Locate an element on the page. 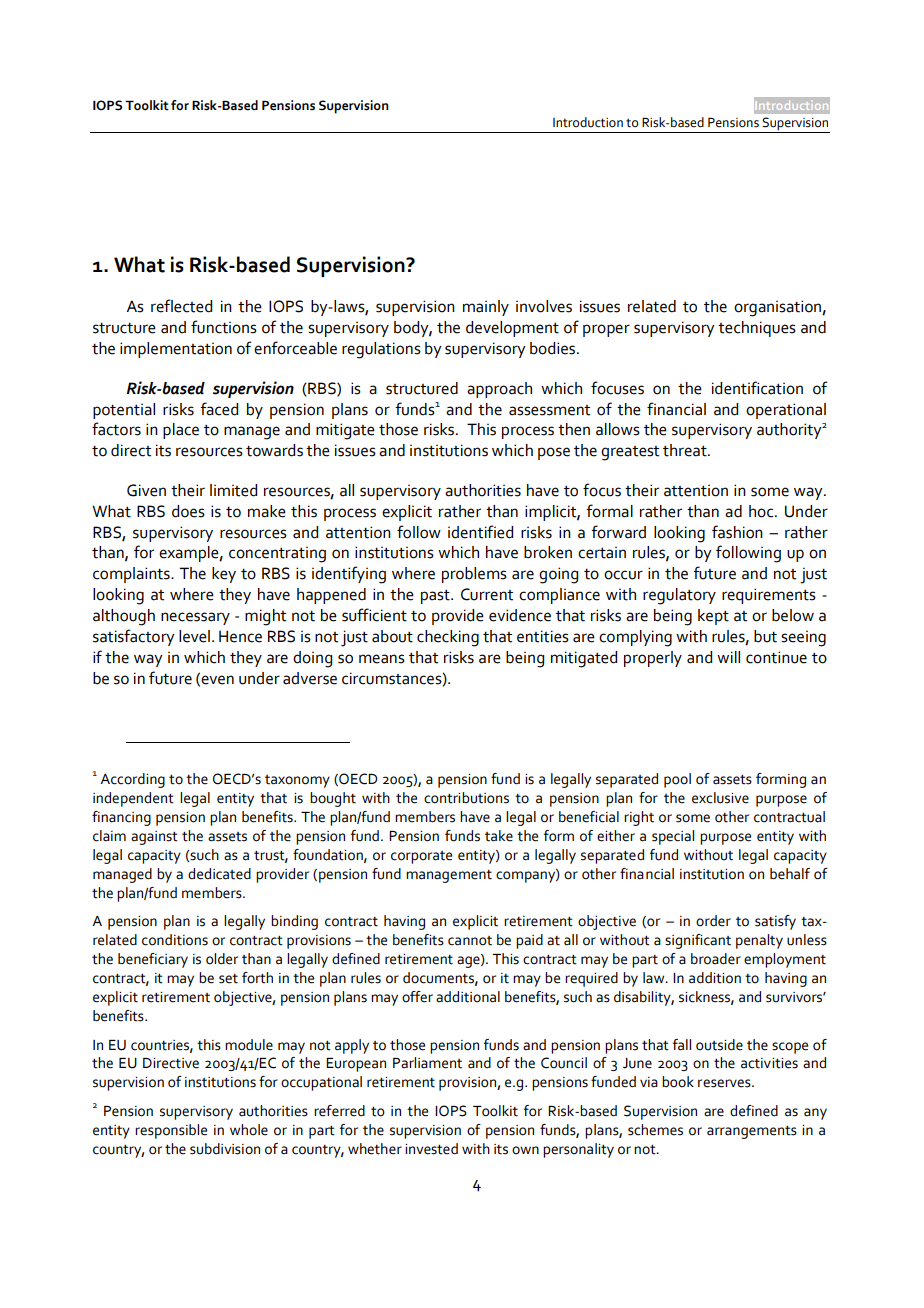  pool is located at coordinates (677, 780).
